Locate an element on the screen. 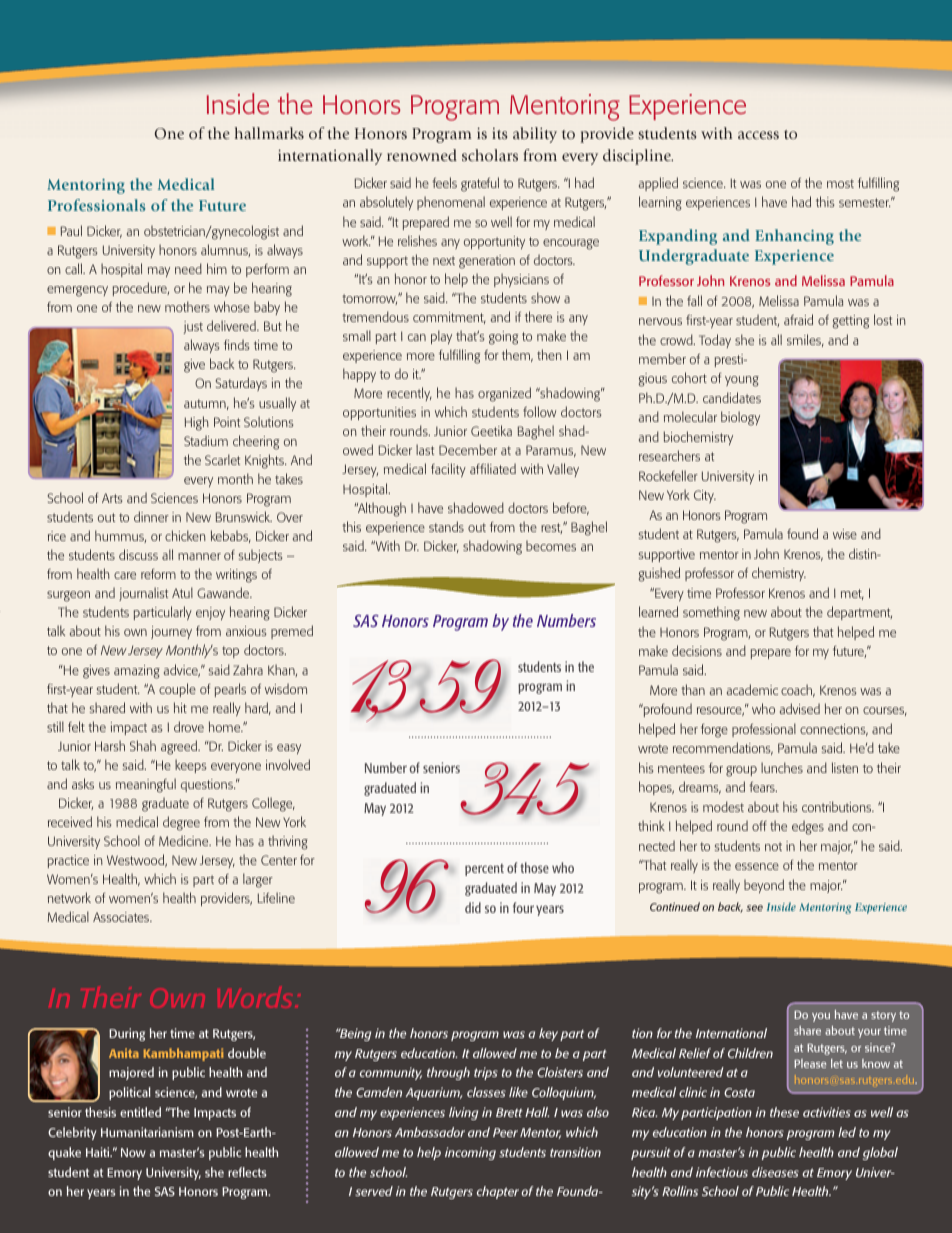 The image size is (952, 1233). Paul is located at coordinates (71, 230).
